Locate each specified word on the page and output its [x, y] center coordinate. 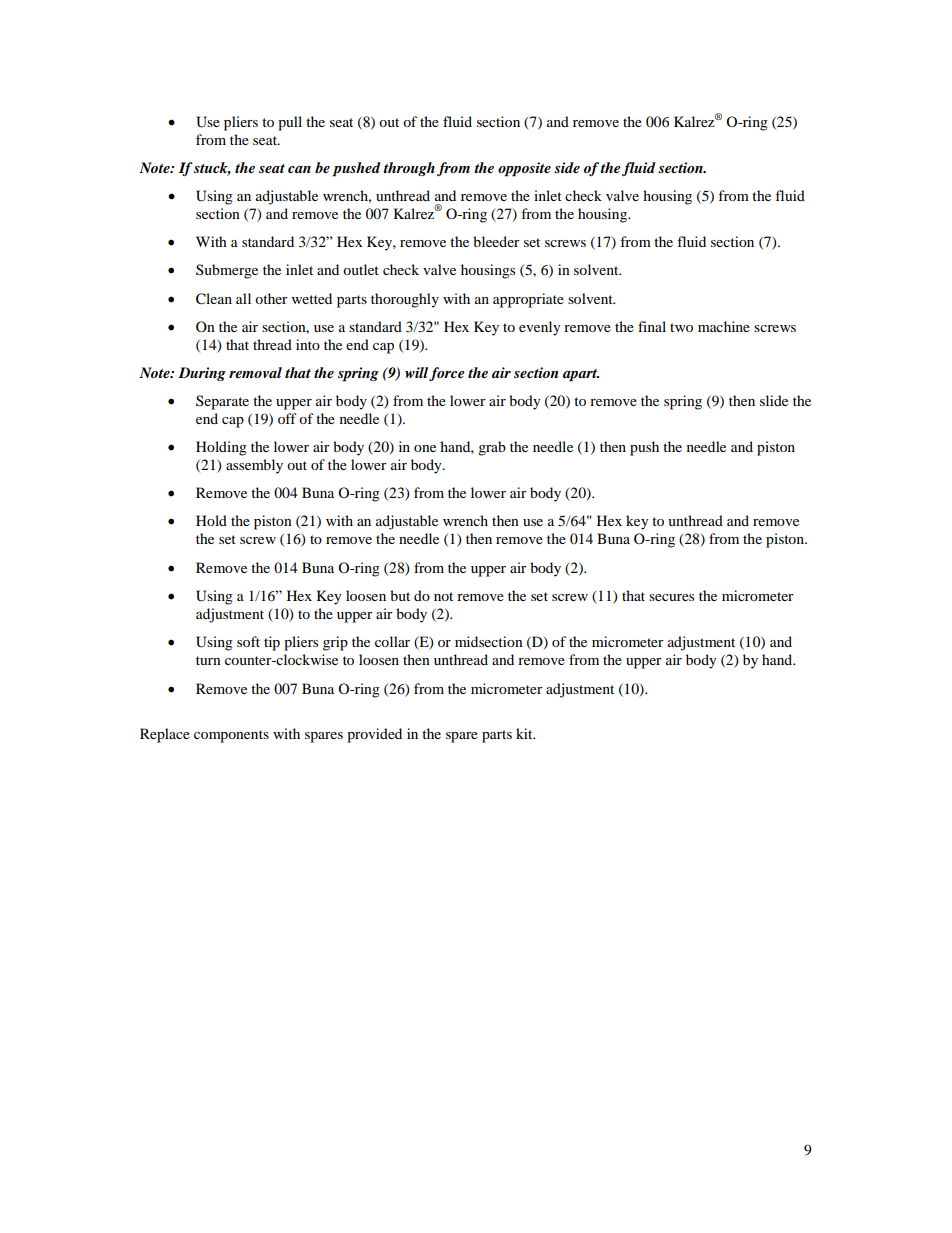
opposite [524, 169]
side [567, 167]
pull [290, 123]
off [287, 418]
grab [492, 448]
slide [774, 400]
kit [525, 733]
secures [671, 597]
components [231, 736]
